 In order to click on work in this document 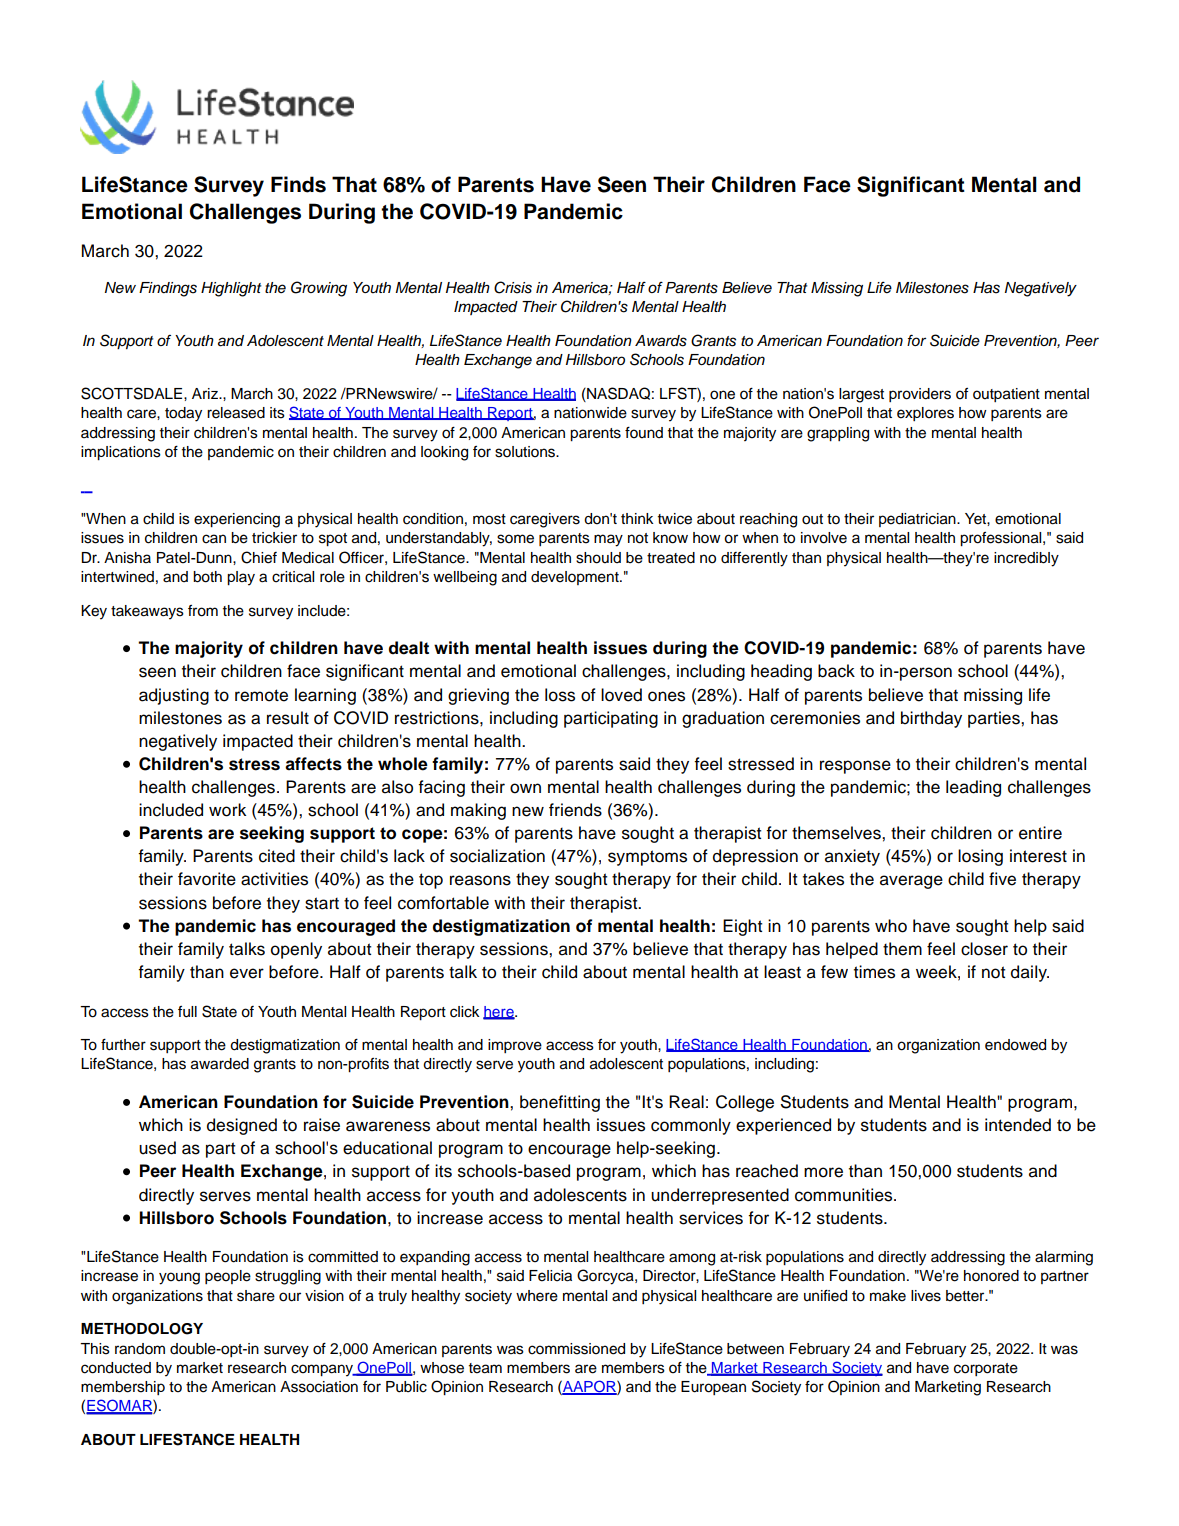, I will do `click(227, 810)`.
